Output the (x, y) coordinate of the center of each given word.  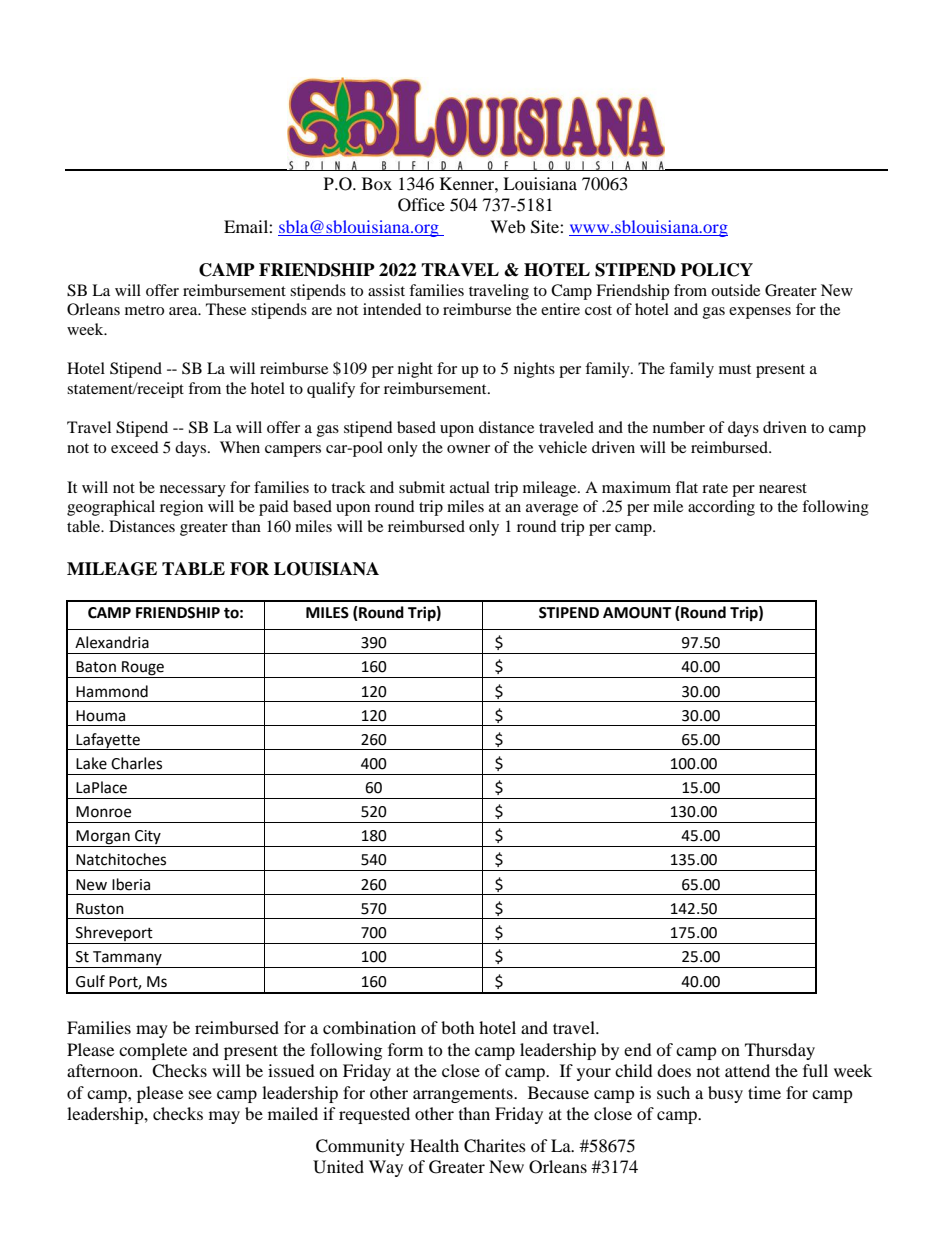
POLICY (717, 270)
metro (144, 310)
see (200, 1094)
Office (421, 205)
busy (725, 1094)
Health (434, 1145)
